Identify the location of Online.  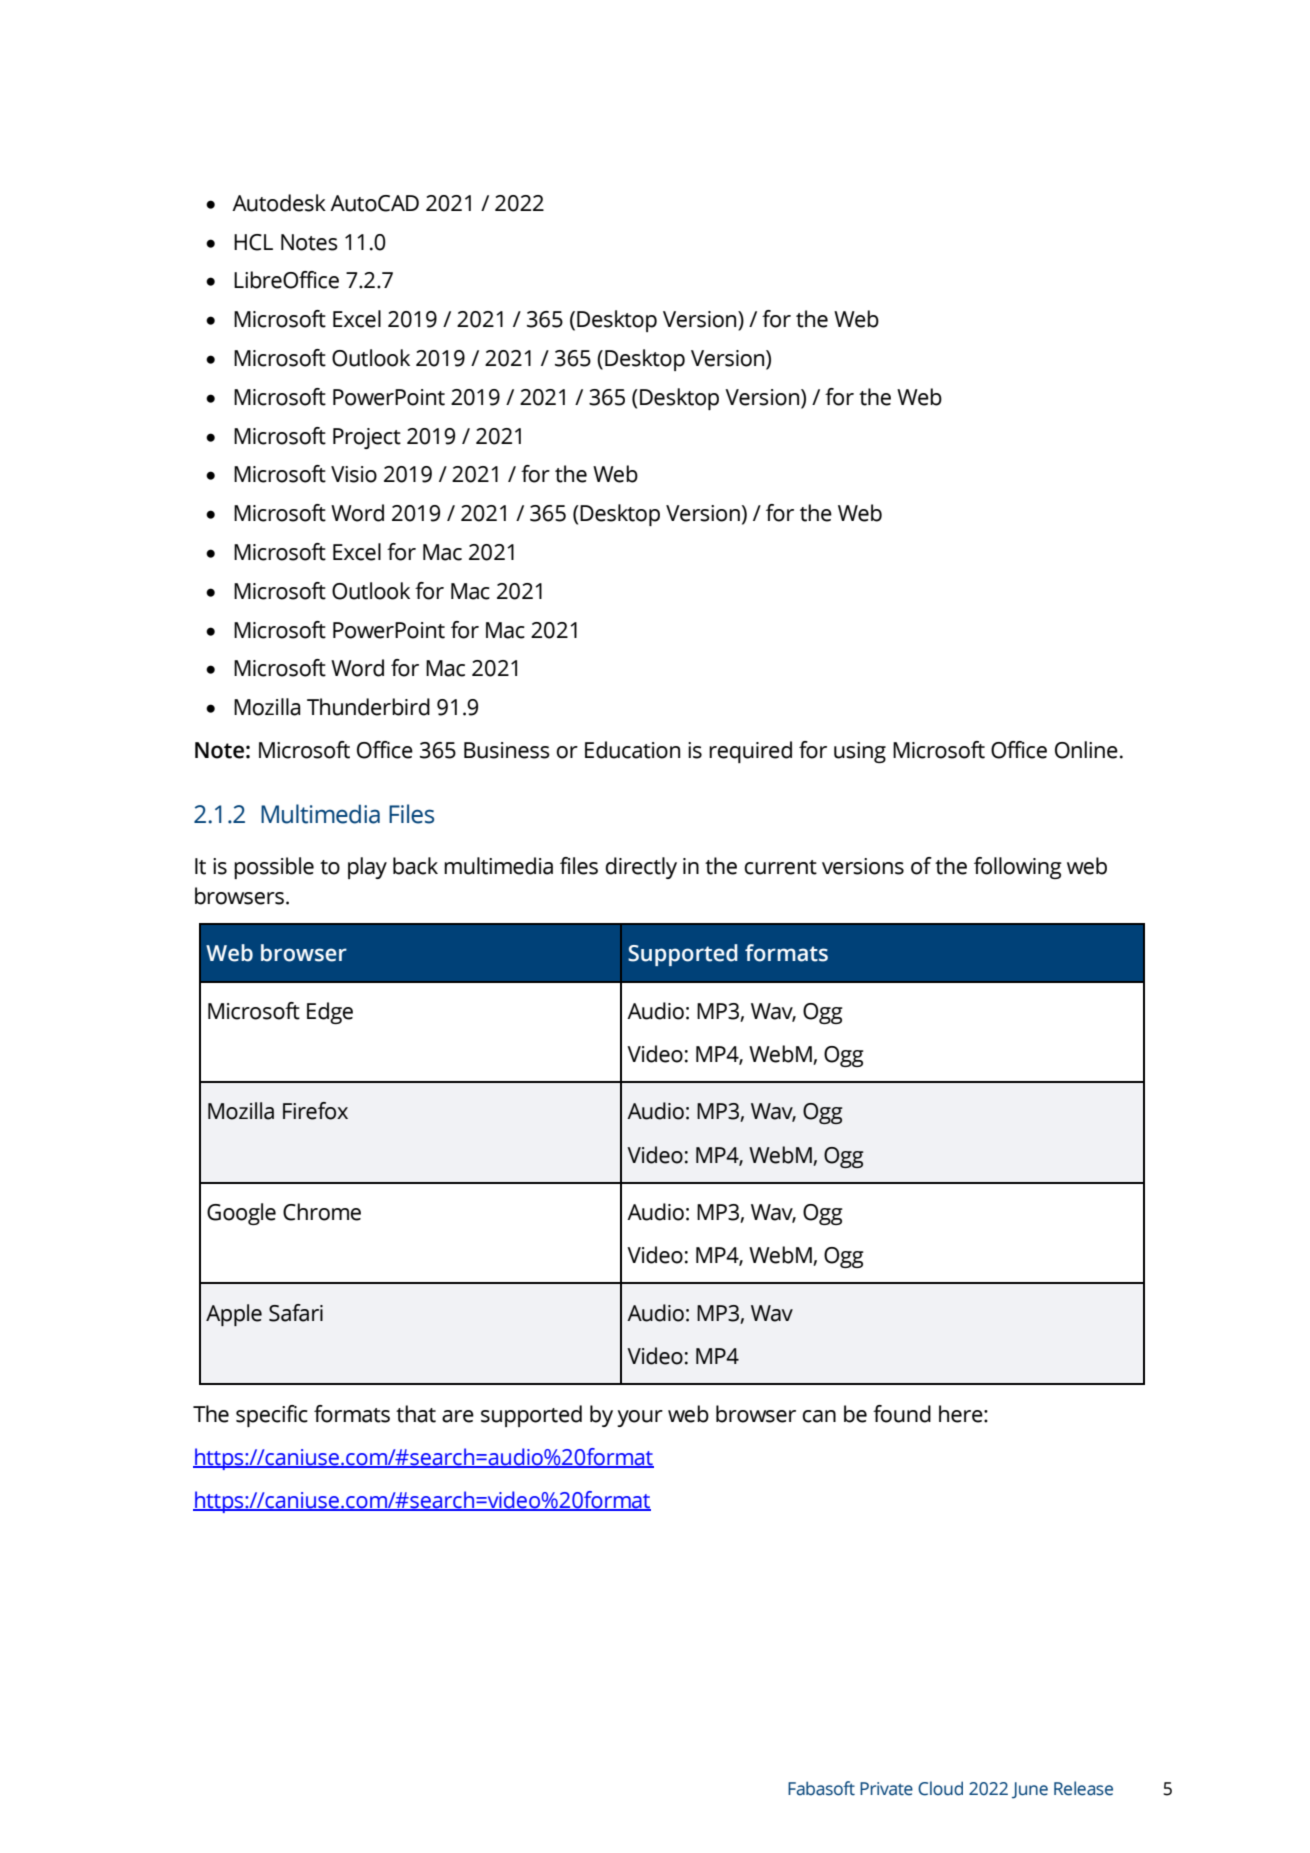
(1086, 750).
